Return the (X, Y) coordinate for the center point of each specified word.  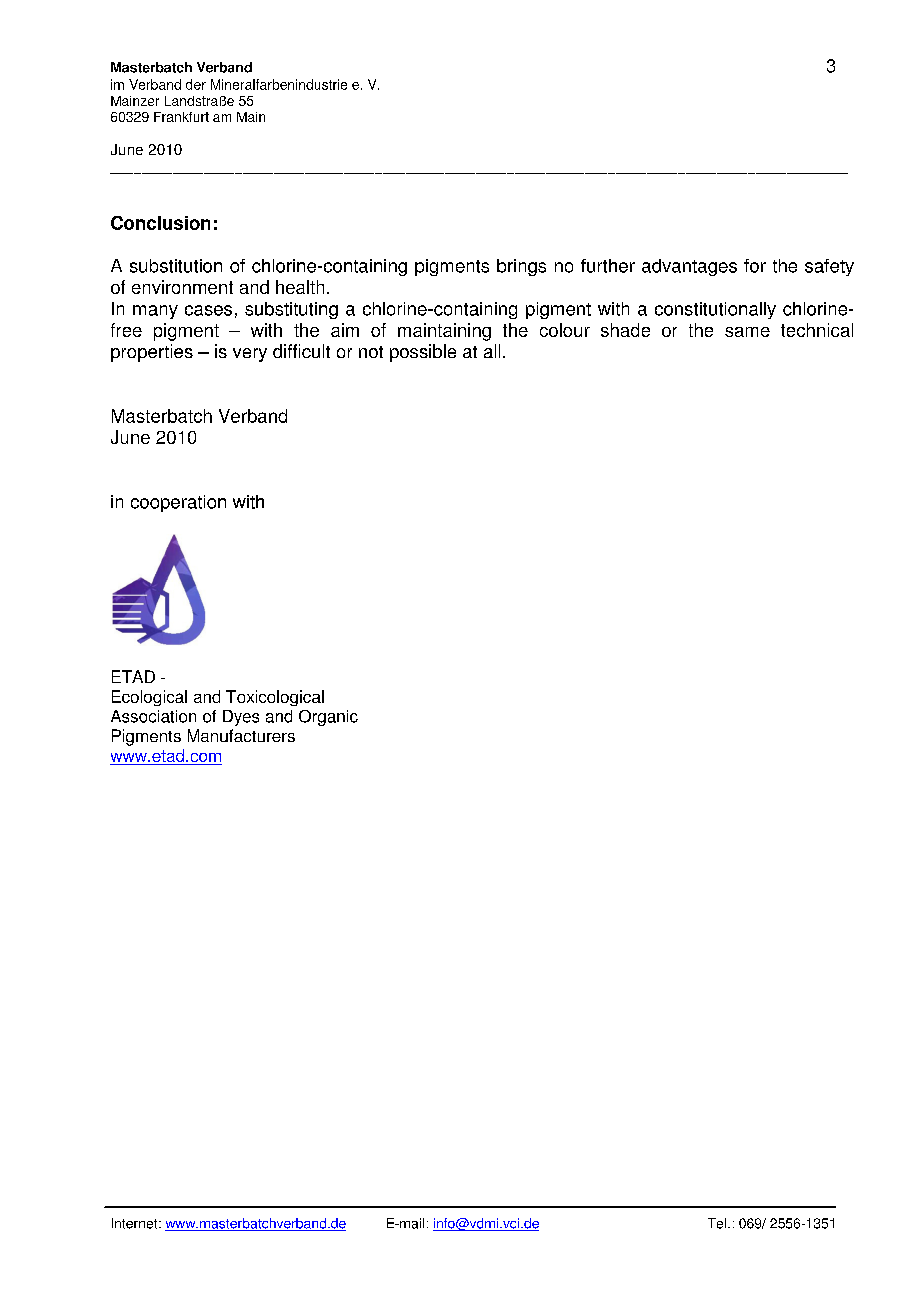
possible (423, 353)
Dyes (241, 718)
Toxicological (275, 698)
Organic (328, 718)
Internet (136, 1223)
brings (521, 267)
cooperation (178, 503)
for (755, 266)
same (747, 332)
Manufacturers (241, 735)
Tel (717, 1223)
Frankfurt (181, 117)
